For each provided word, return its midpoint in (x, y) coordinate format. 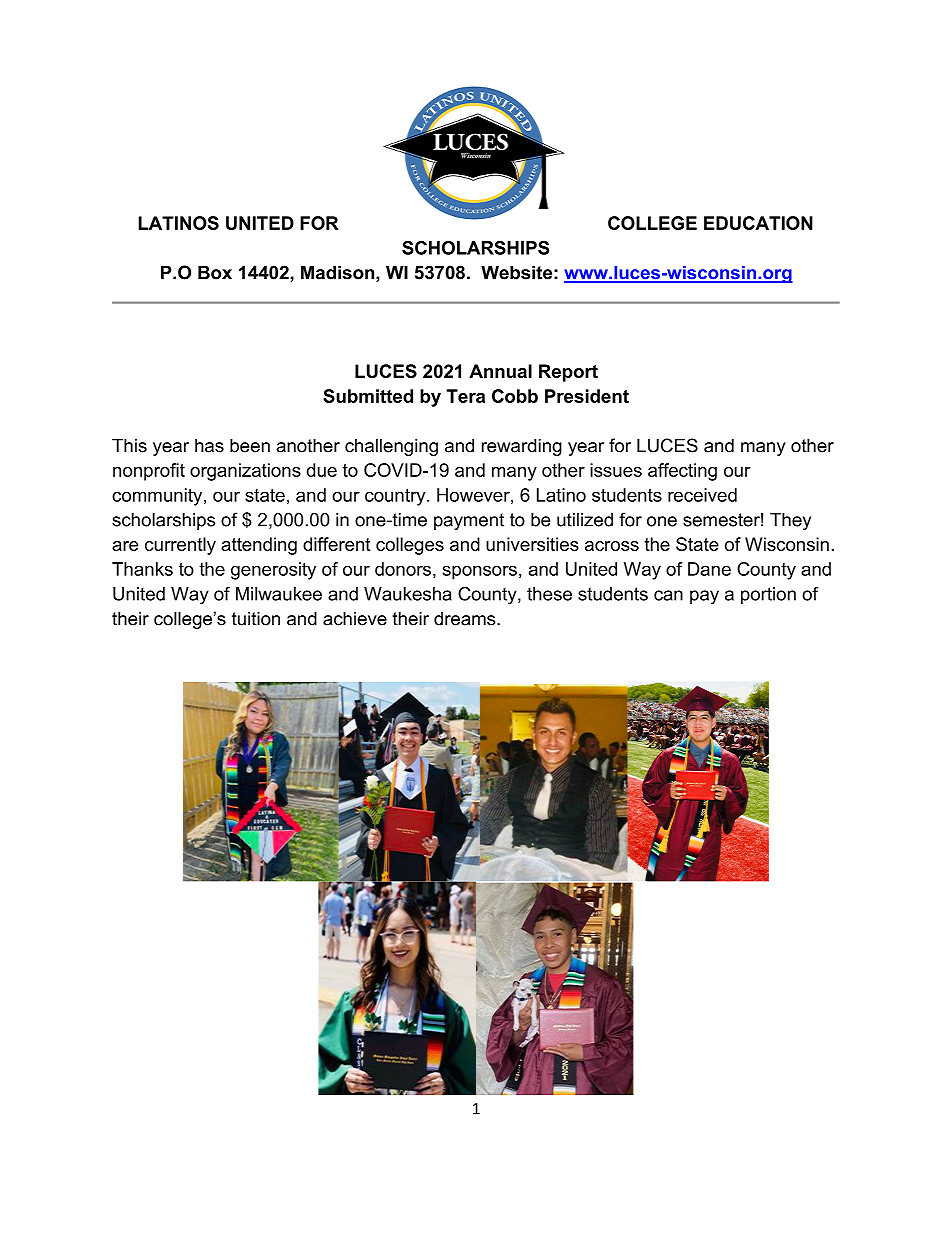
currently (180, 546)
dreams (466, 618)
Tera (465, 396)
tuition (256, 618)
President (587, 396)
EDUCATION (758, 223)
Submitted (368, 396)
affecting (682, 472)
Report (568, 373)
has (209, 445)
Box (215, 272)
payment (469, 521)
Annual (500, 371)
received (702, 495)
